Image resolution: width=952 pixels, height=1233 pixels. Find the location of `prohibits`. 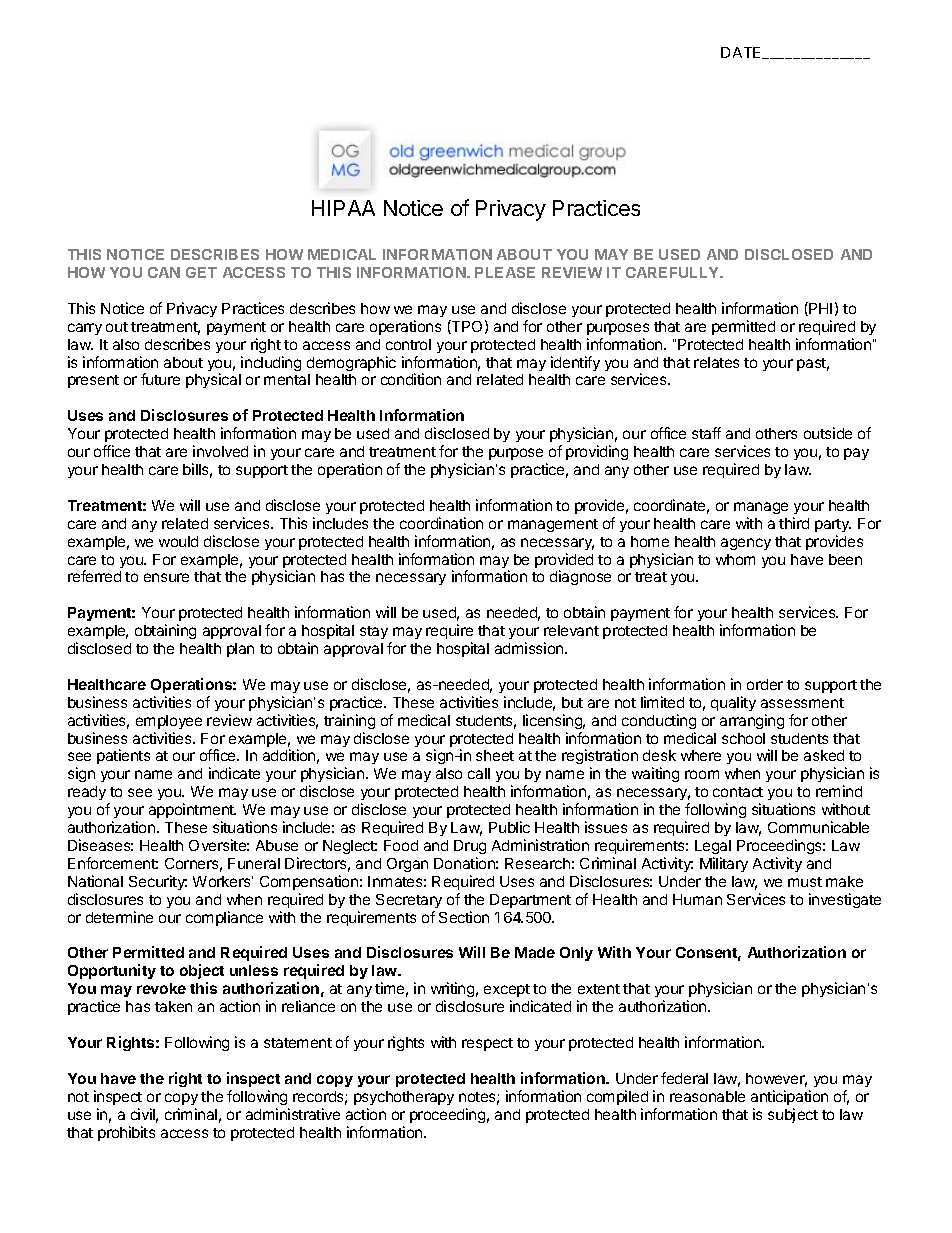

prohibits is located at coordinates (126, 1133).
